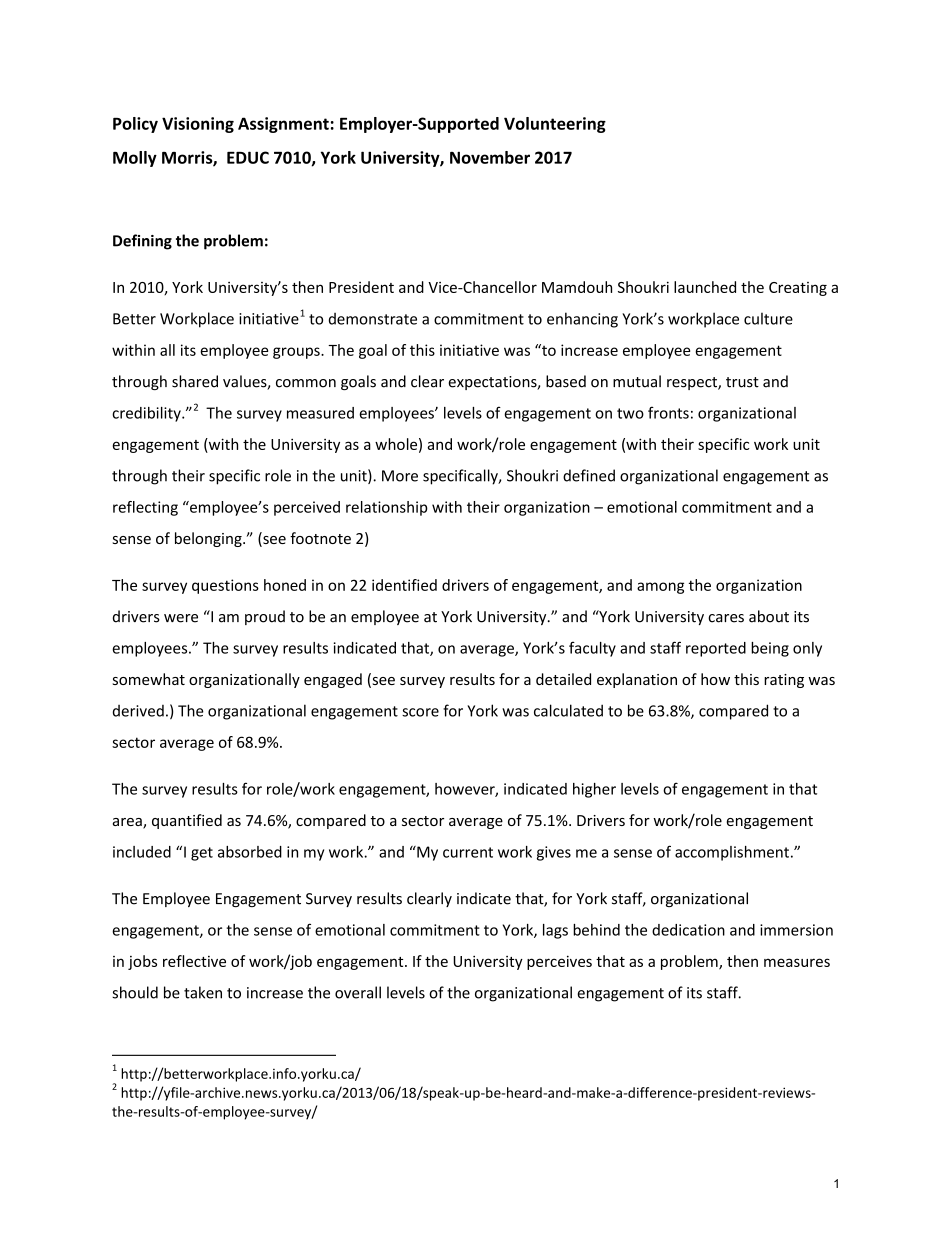 The width and height of the screenshot is (952, 1233). What do you see at coordinates (187, 821) in the screenshot?
I see `quantified` at bounding box center [187, 821].
